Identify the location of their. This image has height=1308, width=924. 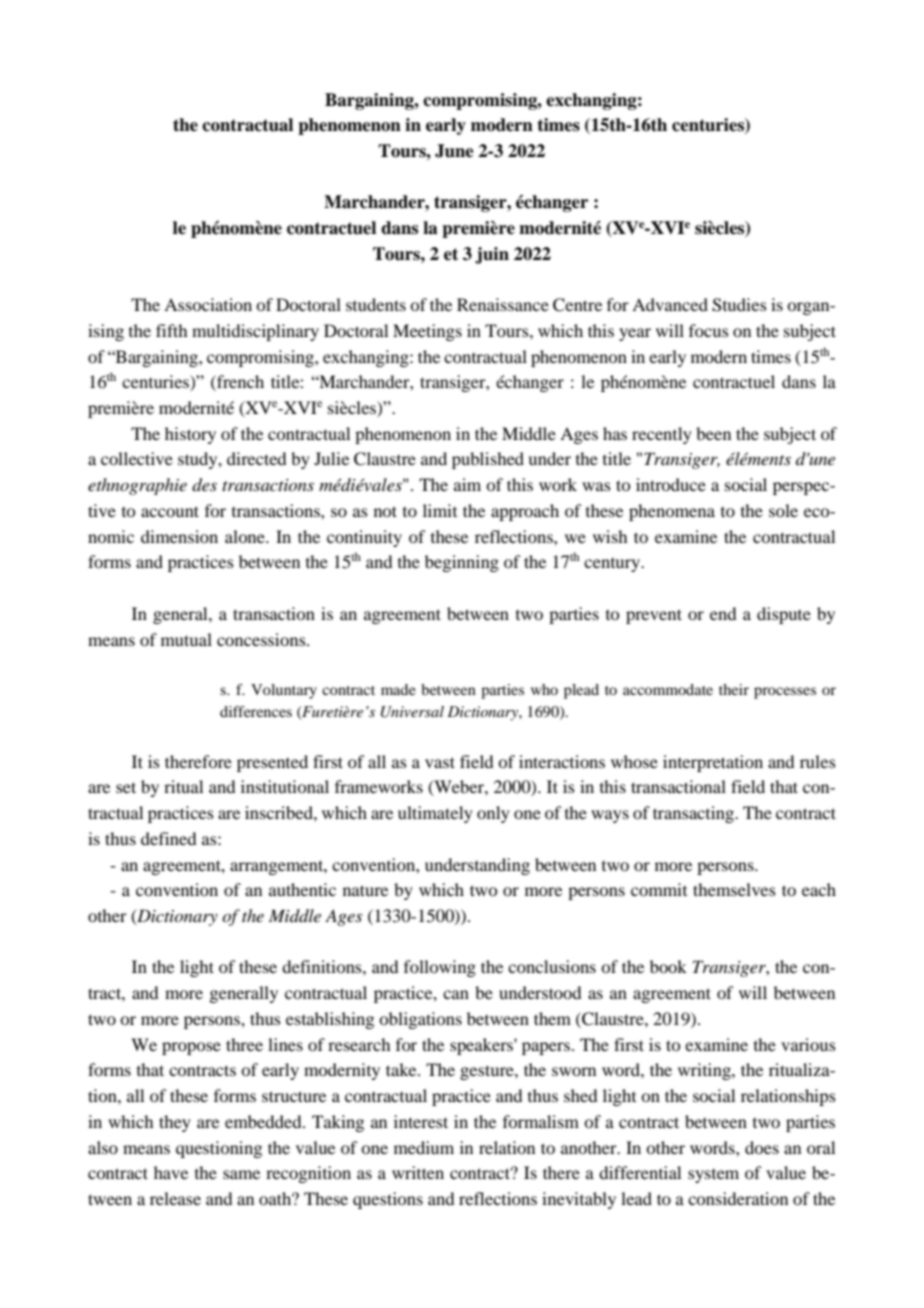
(734, 689).
